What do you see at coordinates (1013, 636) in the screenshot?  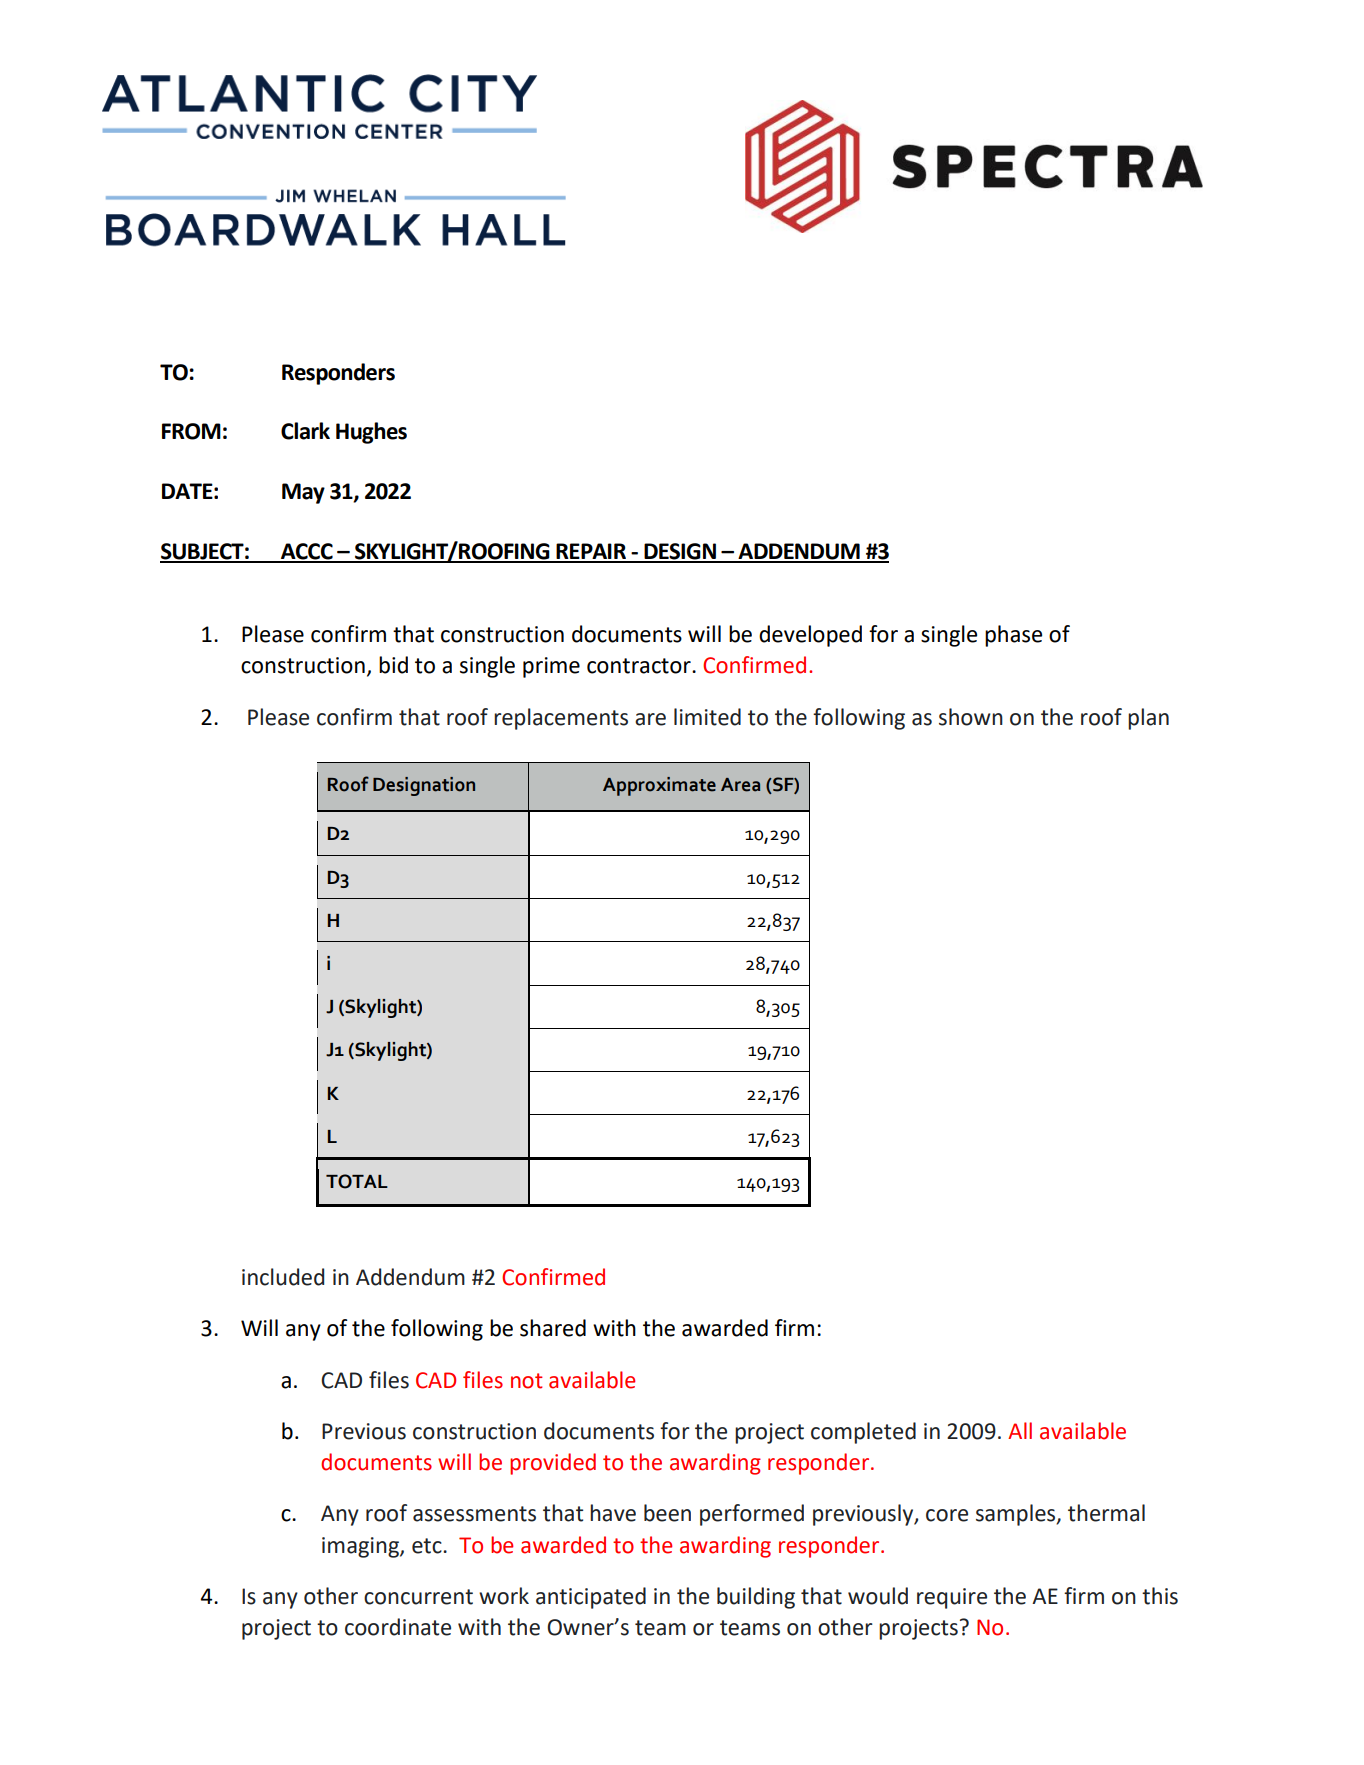 I see `phase` at bounding box center [1013, 636].
